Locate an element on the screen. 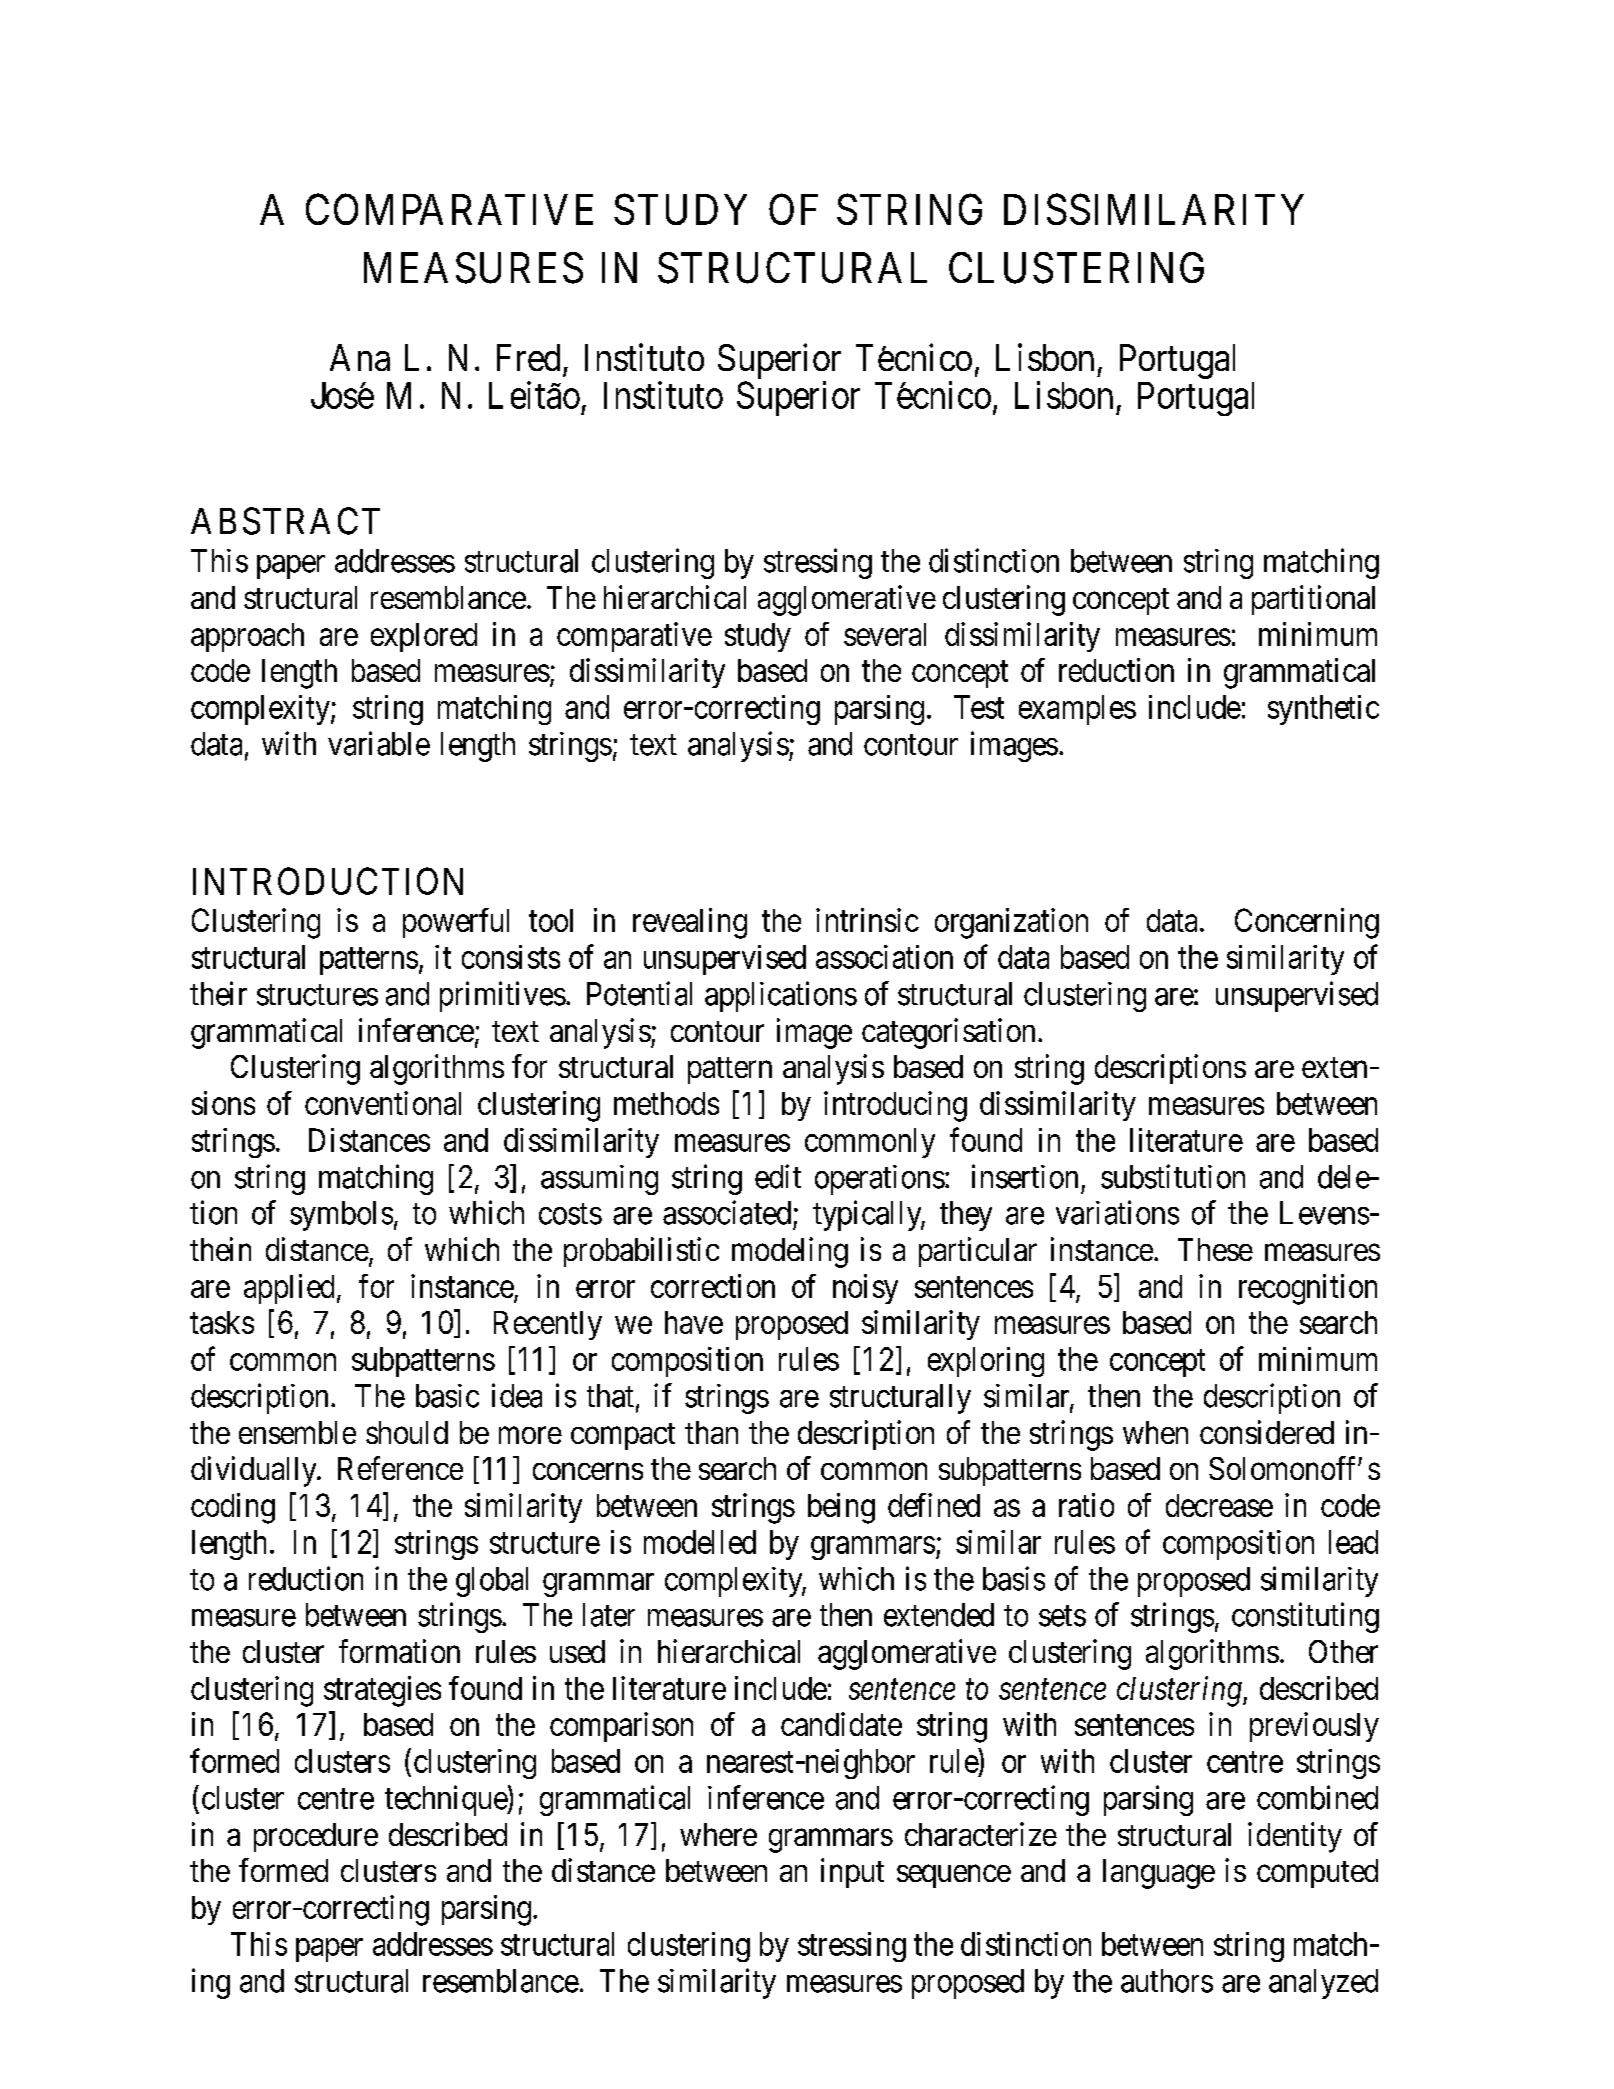 The width and height of the screenshot is (1614, 2089). Concerning is located at coordinates (1307, 923).
